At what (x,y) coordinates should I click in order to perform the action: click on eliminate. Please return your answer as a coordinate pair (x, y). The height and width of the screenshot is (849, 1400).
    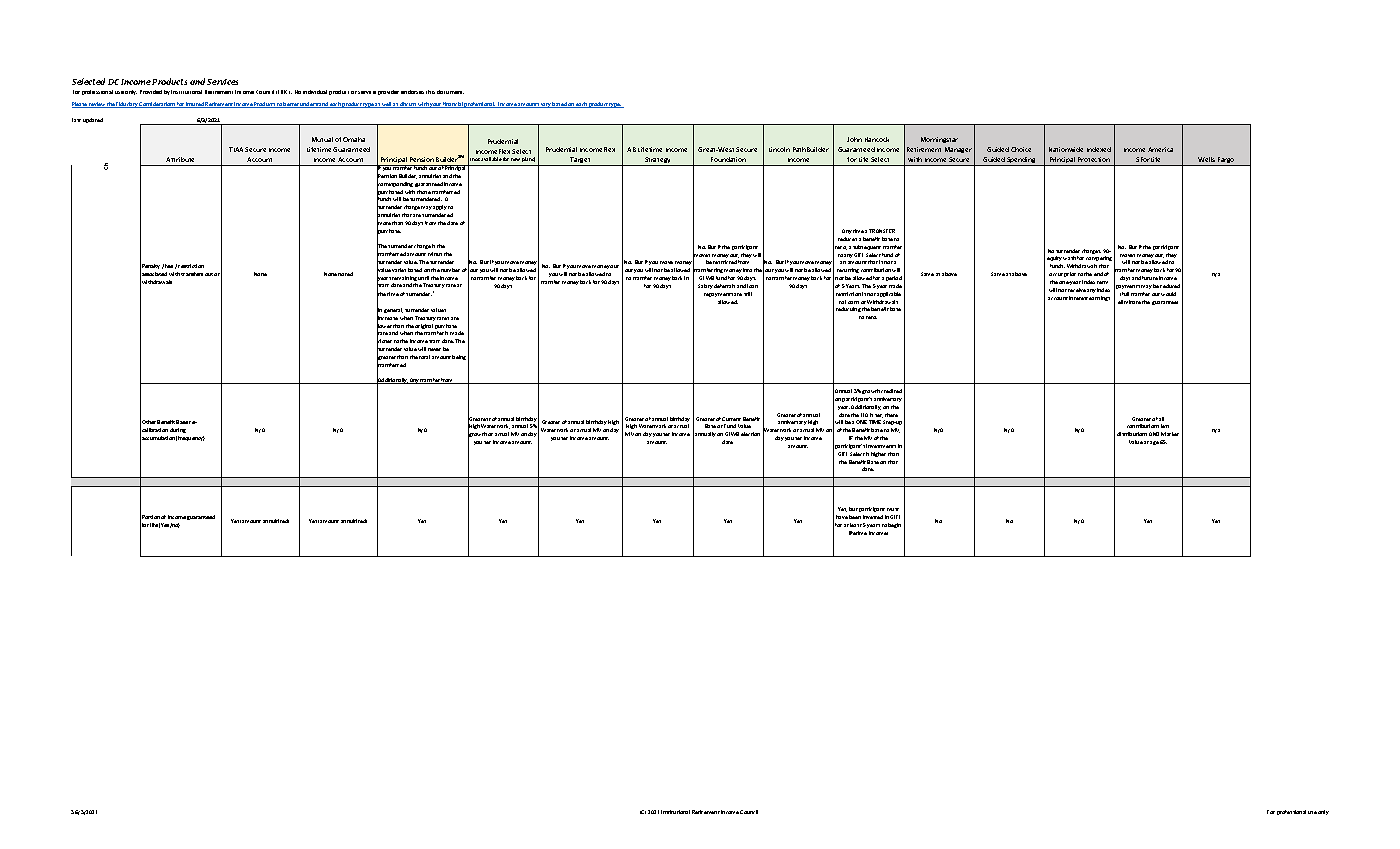
    Looking at the image, I should click on (1129, 302).
